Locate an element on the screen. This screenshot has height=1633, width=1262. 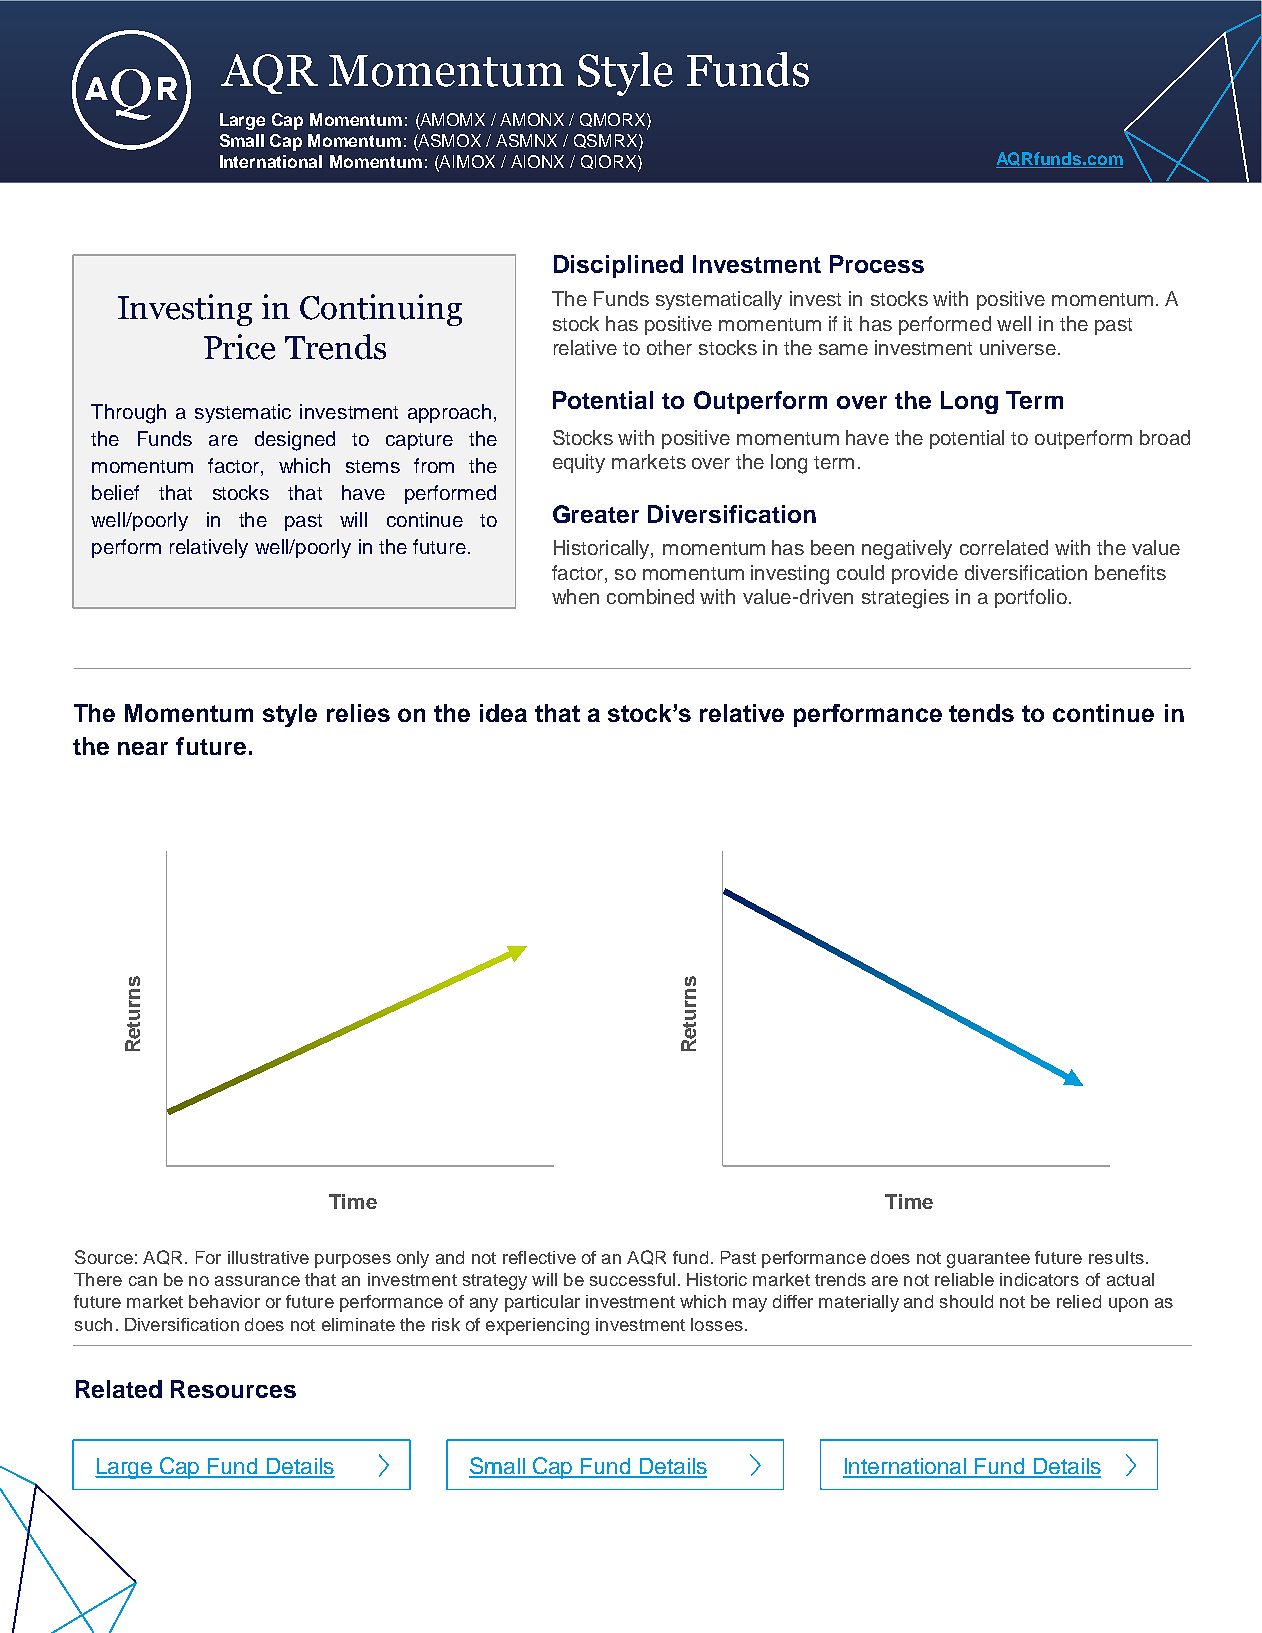
Price is located at coordinates (239, 347).
